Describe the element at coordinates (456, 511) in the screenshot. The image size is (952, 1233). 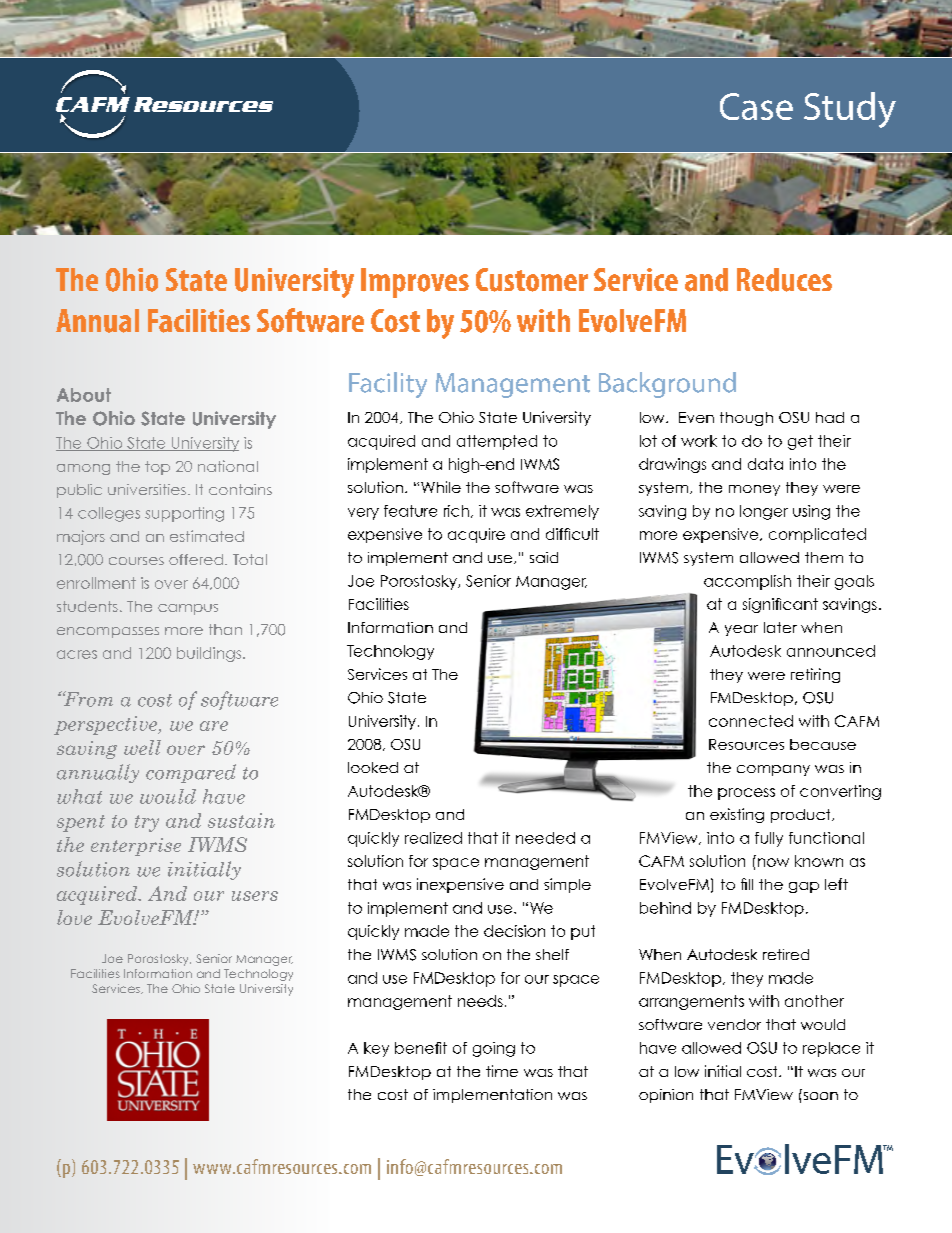
I see `rich` at that location.
